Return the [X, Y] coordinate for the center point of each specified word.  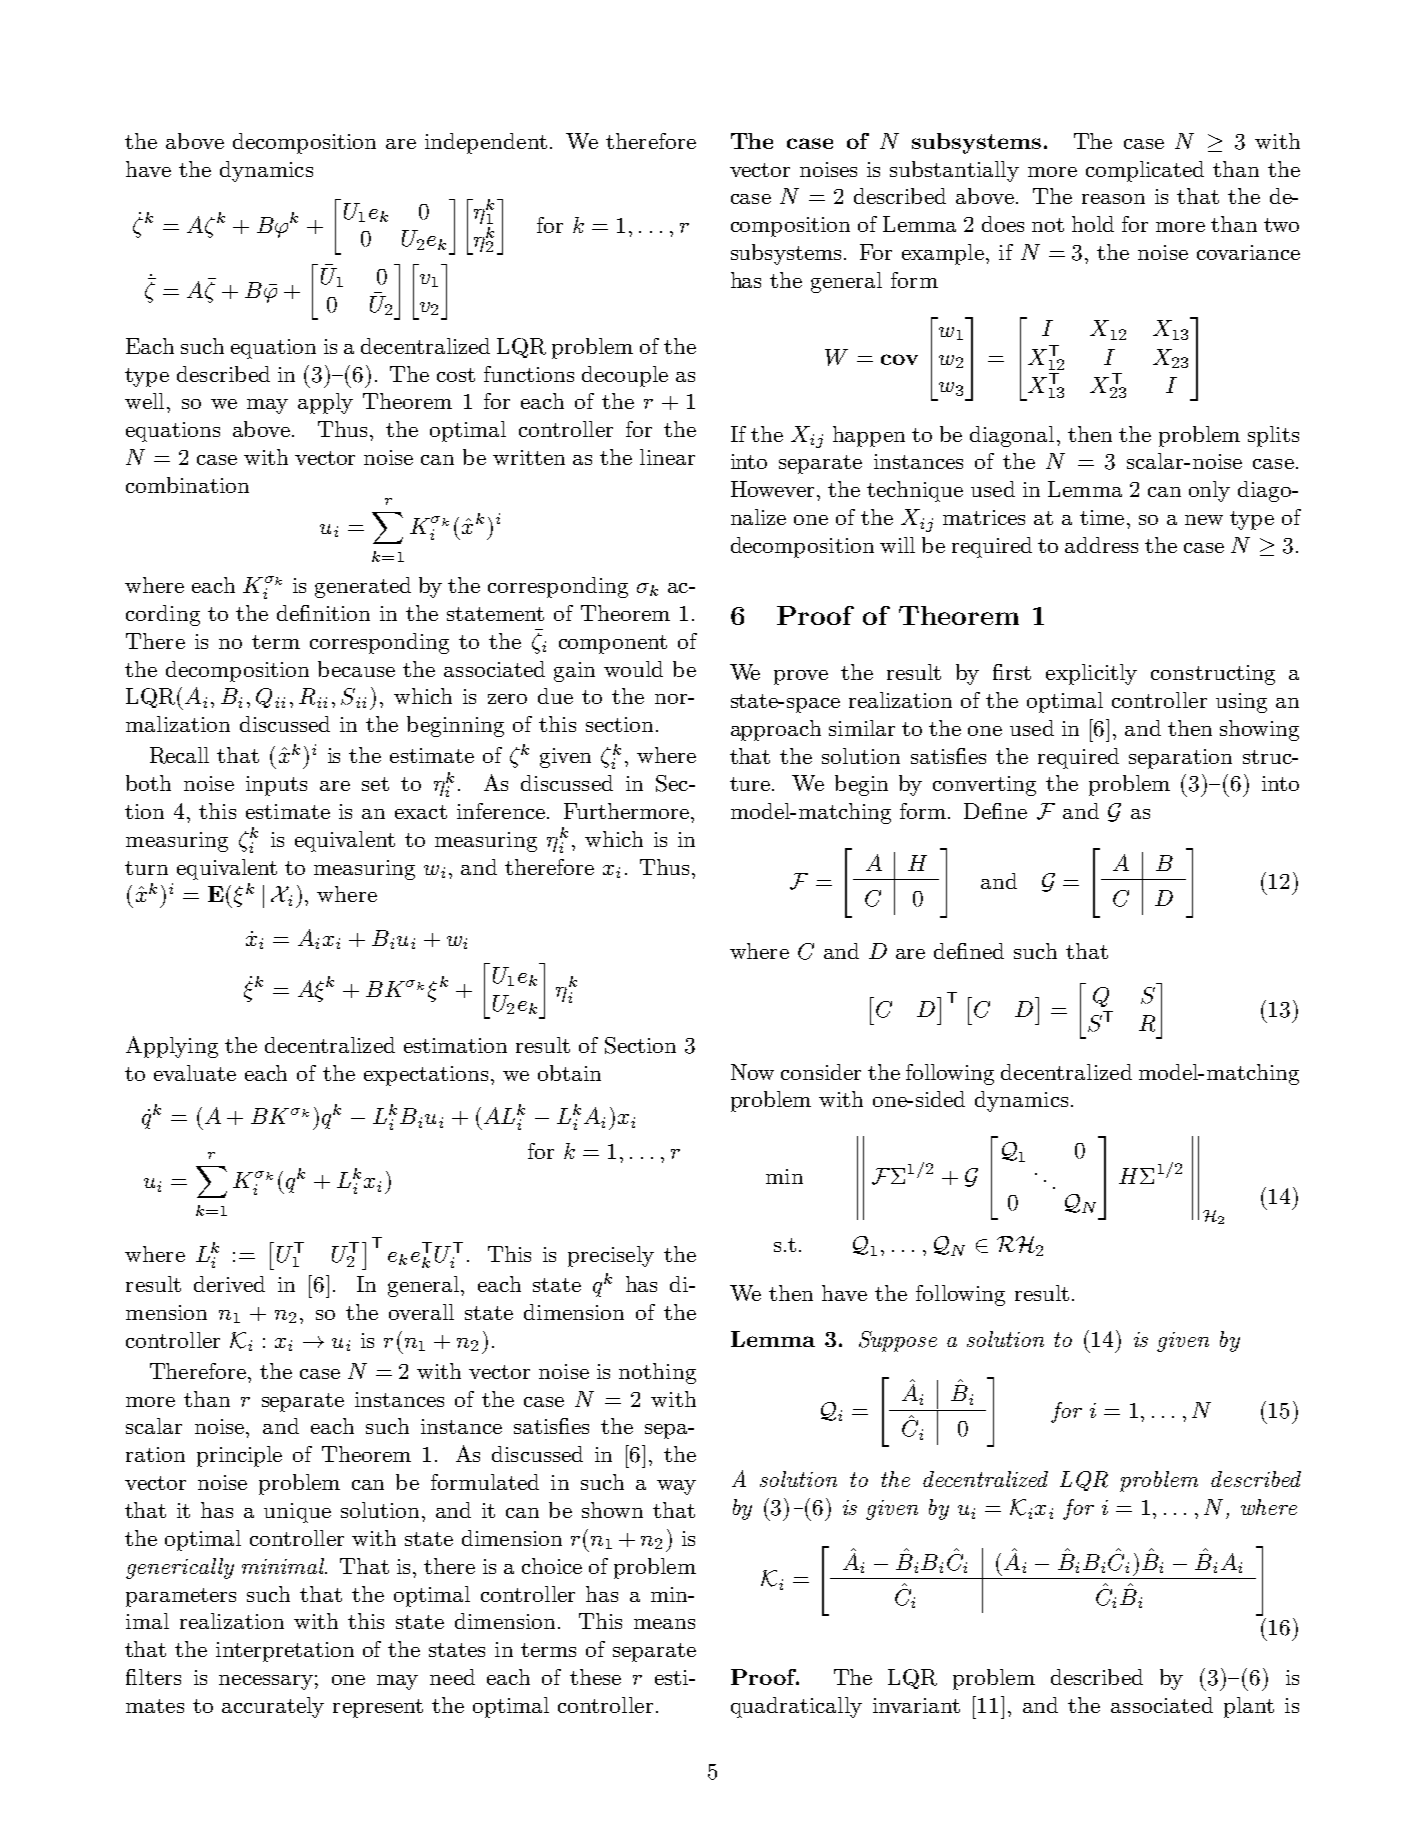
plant [1249, 1707]
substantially [954, 171]
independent [486, 143]
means [664, 1624]
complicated [1145, 171]
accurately [273, 1707]
